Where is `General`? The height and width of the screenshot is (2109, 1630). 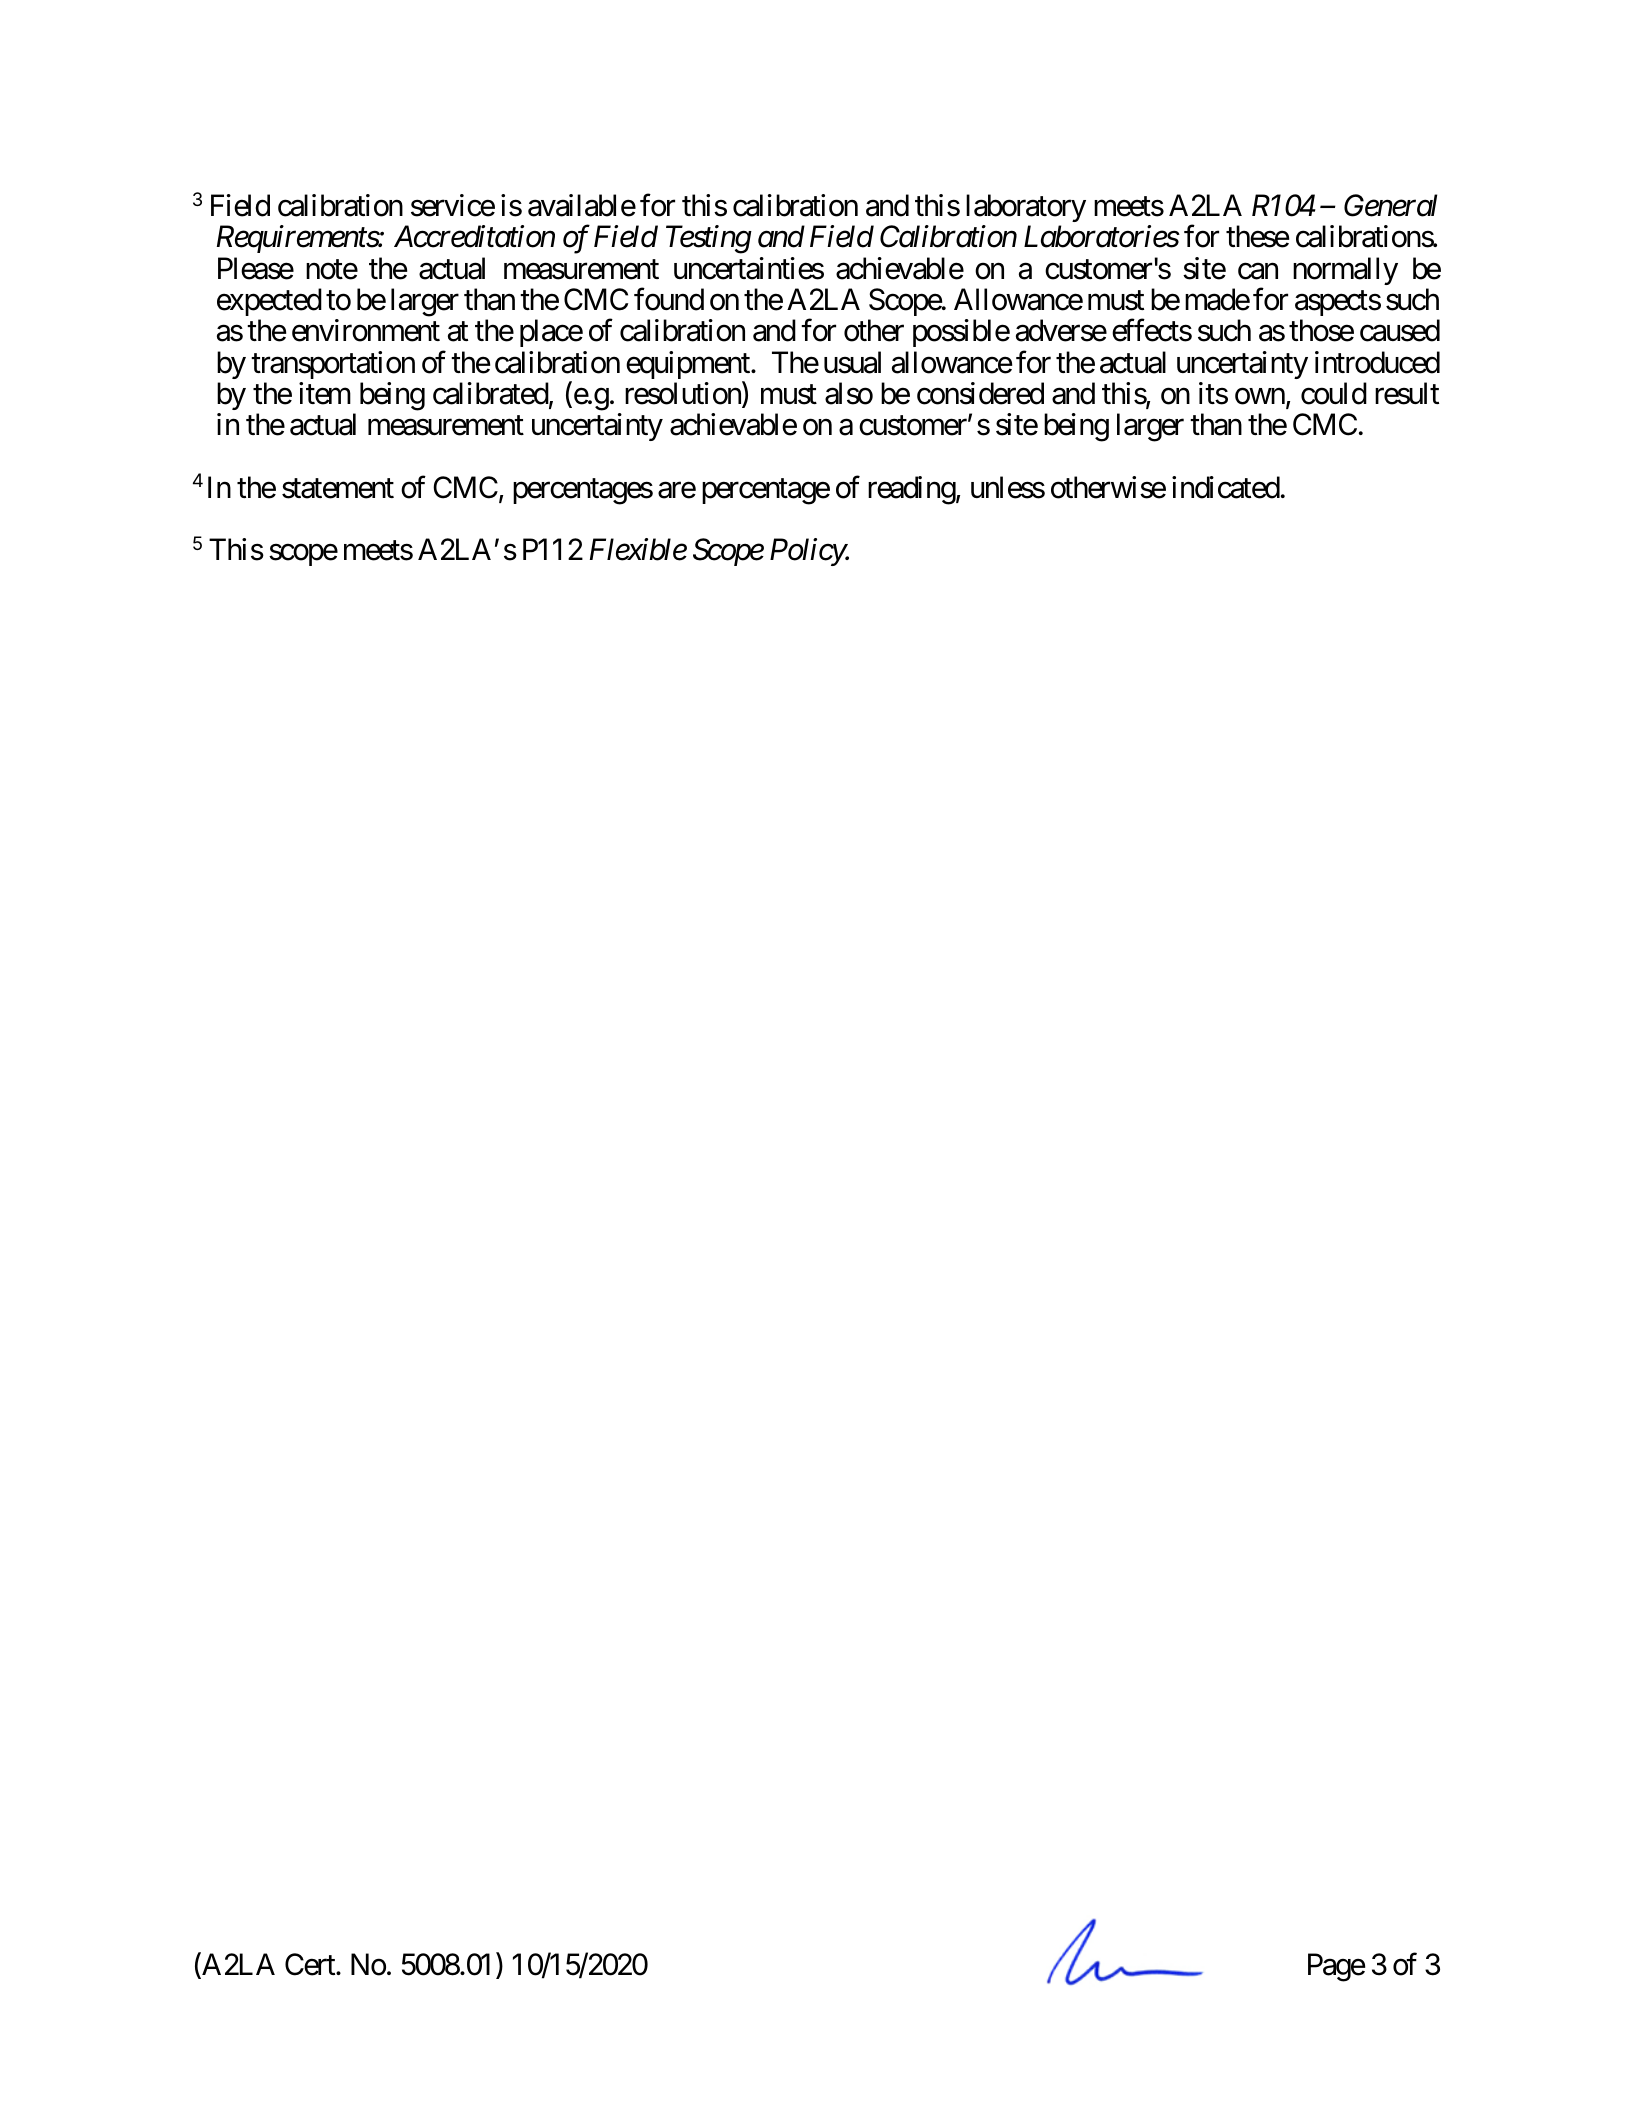 General is located at coordinates (1390, 205).
